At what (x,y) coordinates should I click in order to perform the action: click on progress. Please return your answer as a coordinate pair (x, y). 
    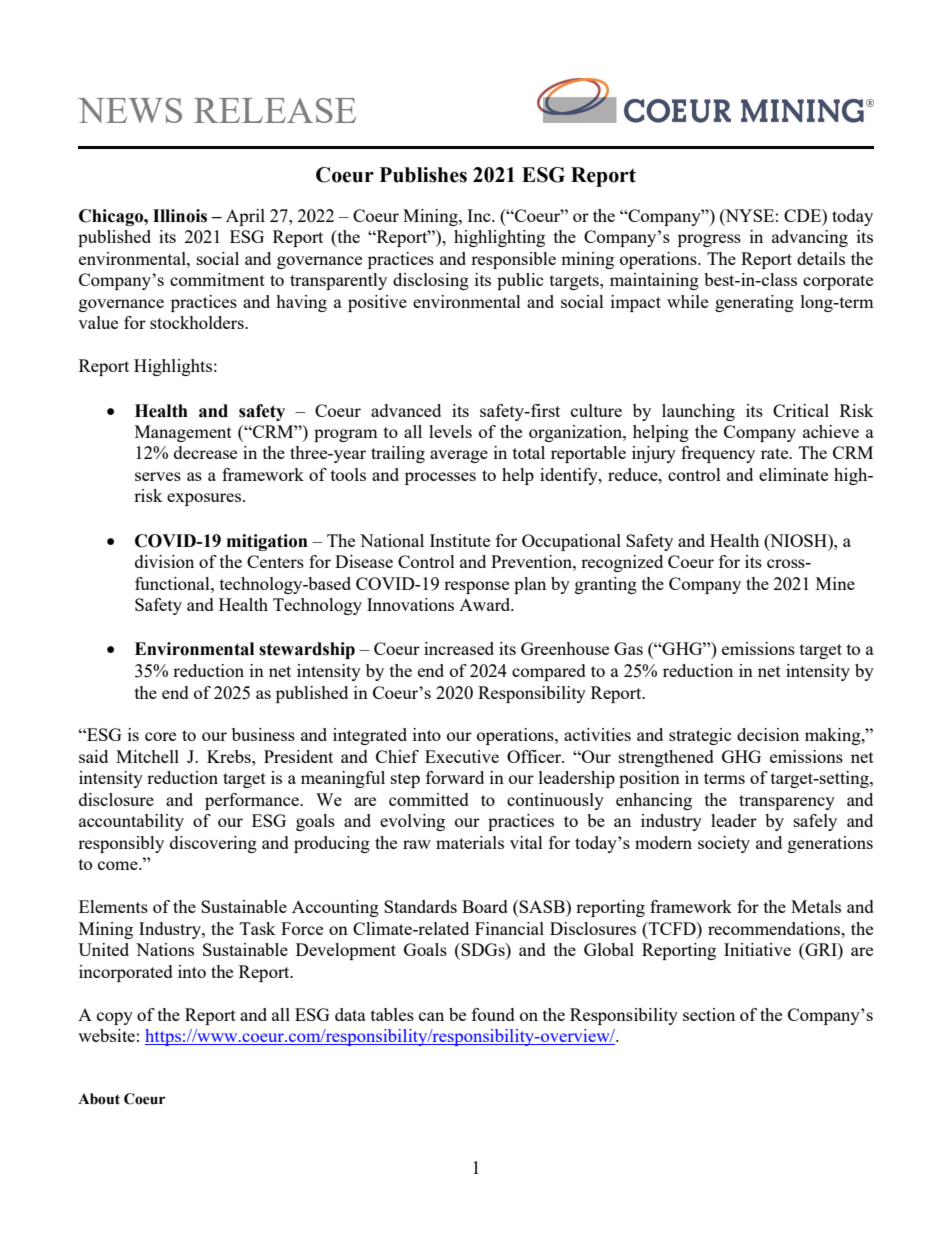
    Looking at the image, I should click on (709, 240).
